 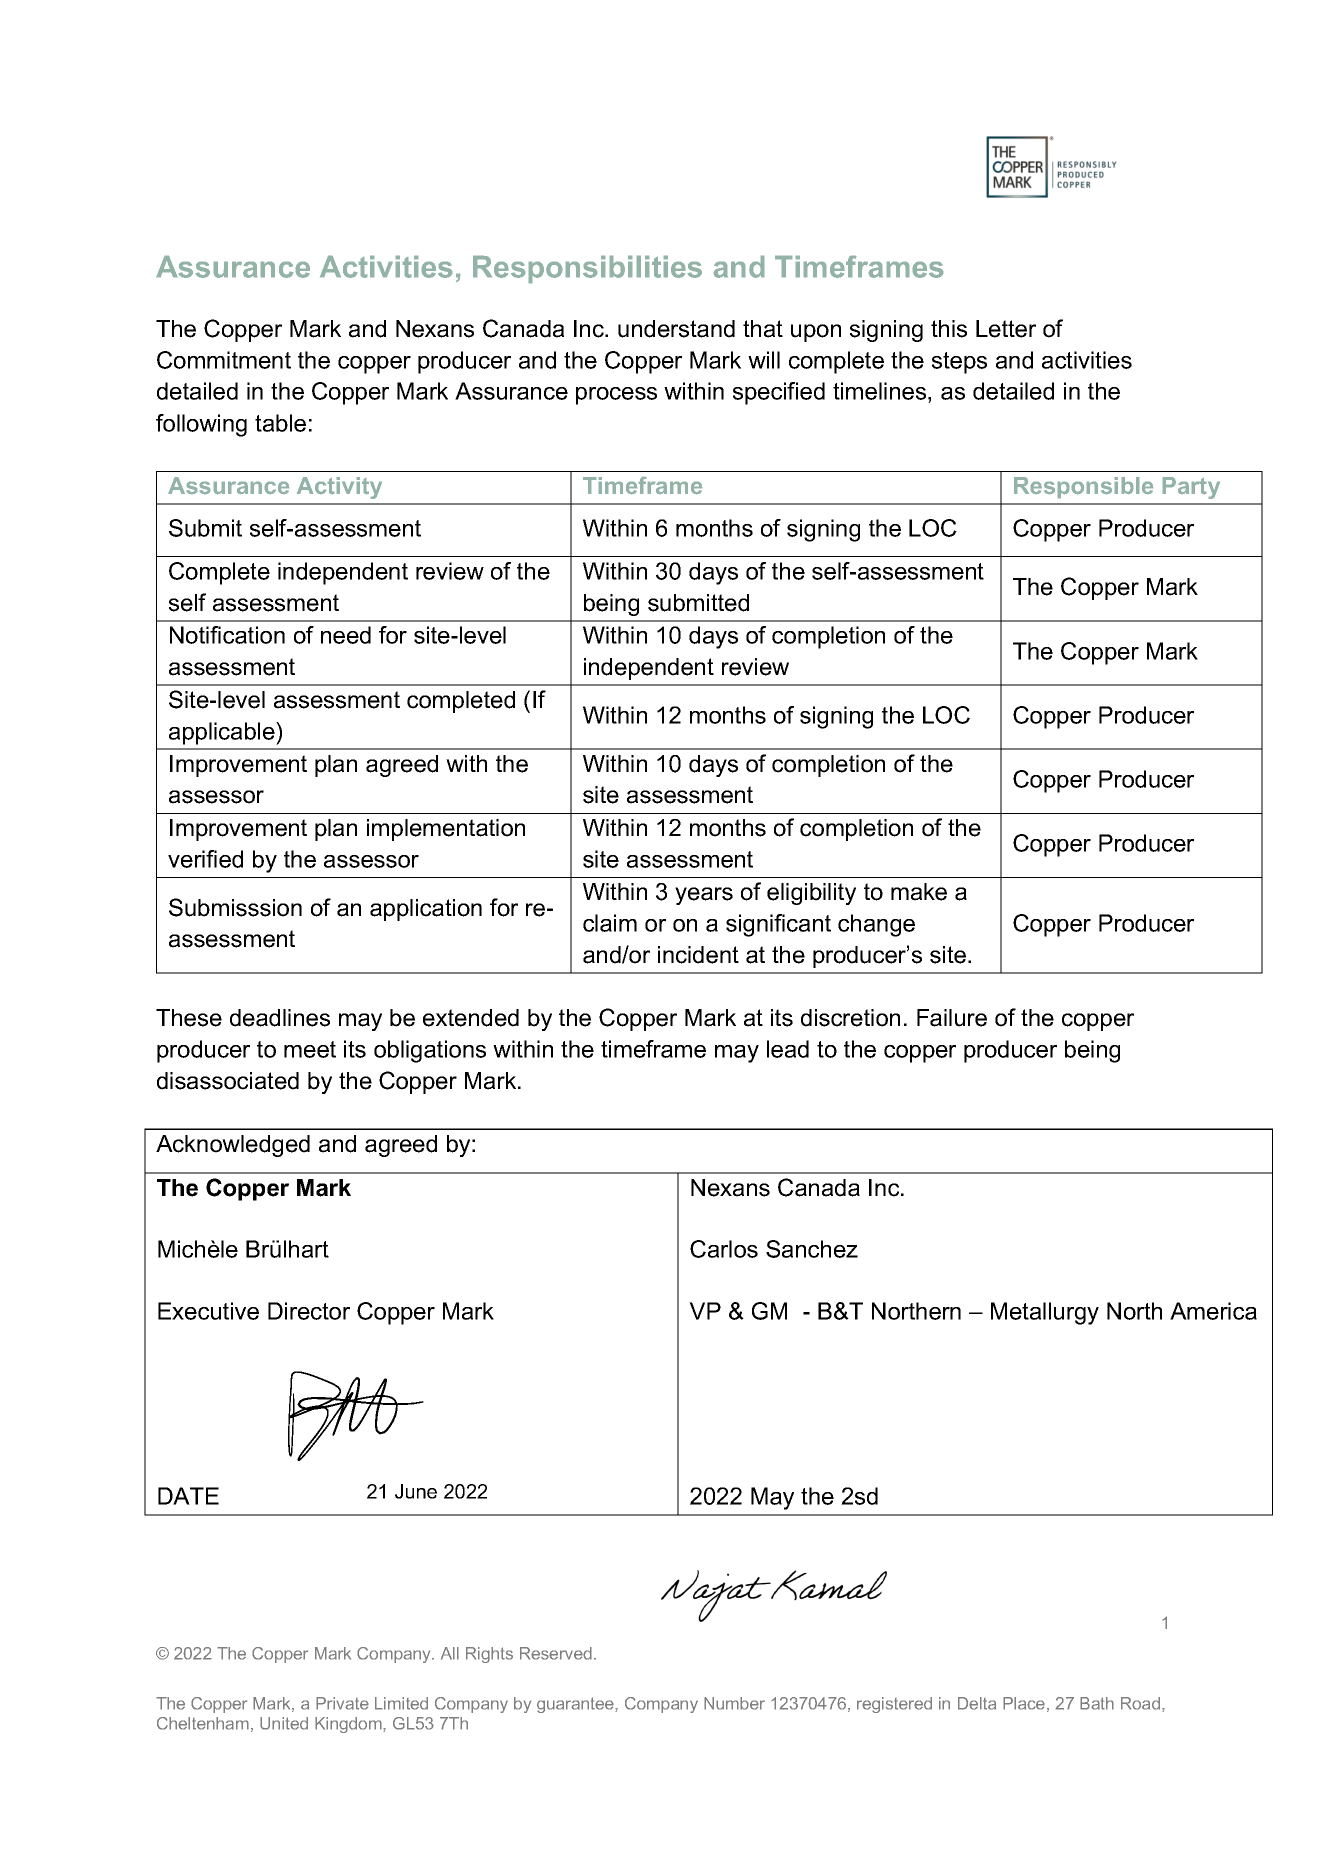 I want to click on understand, so click(x=676, y=329).
